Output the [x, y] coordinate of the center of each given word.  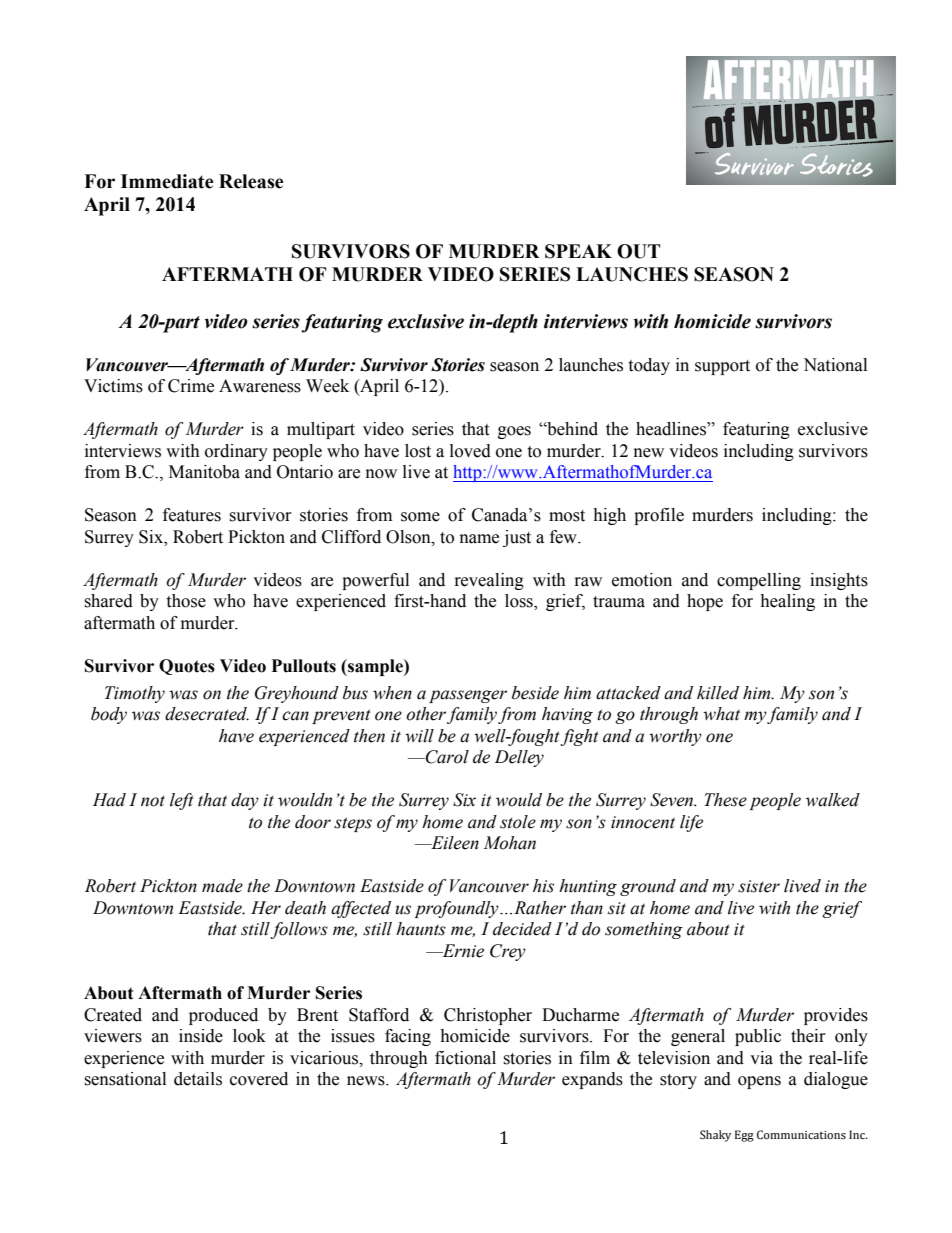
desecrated [207, 714]
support [722, 367]
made [222, 886]
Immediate [167, 181]
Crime [191, 386]
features [192, 515]
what [721, 714]
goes [514, 432]
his [543, 886]
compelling [759, 581]
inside [201, 1036]
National [835, 365]
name [479, 539]
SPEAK [578, 251]
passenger [468, 696]
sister [759, 886]
